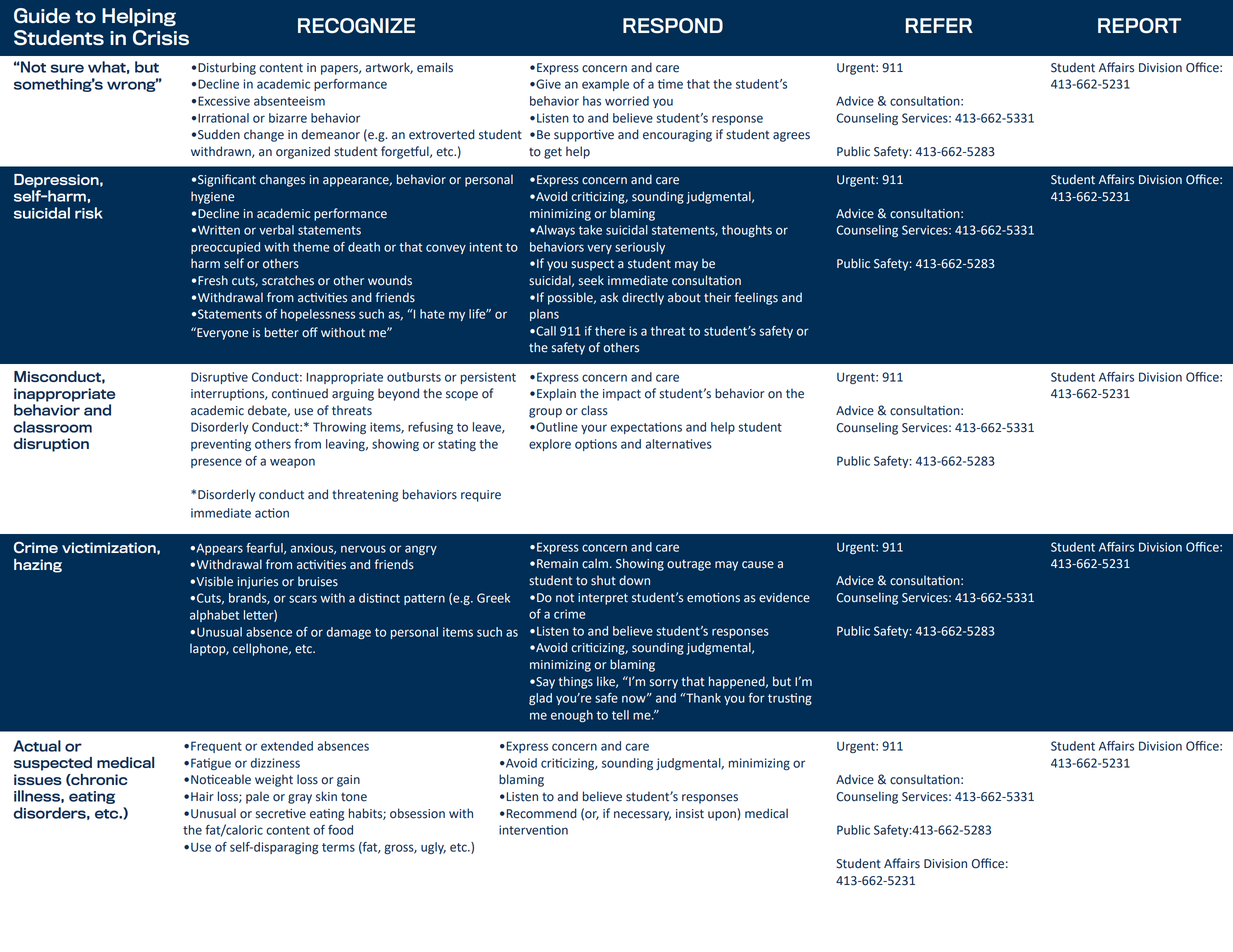  I want to click on Crisis, so click(161, 38).
